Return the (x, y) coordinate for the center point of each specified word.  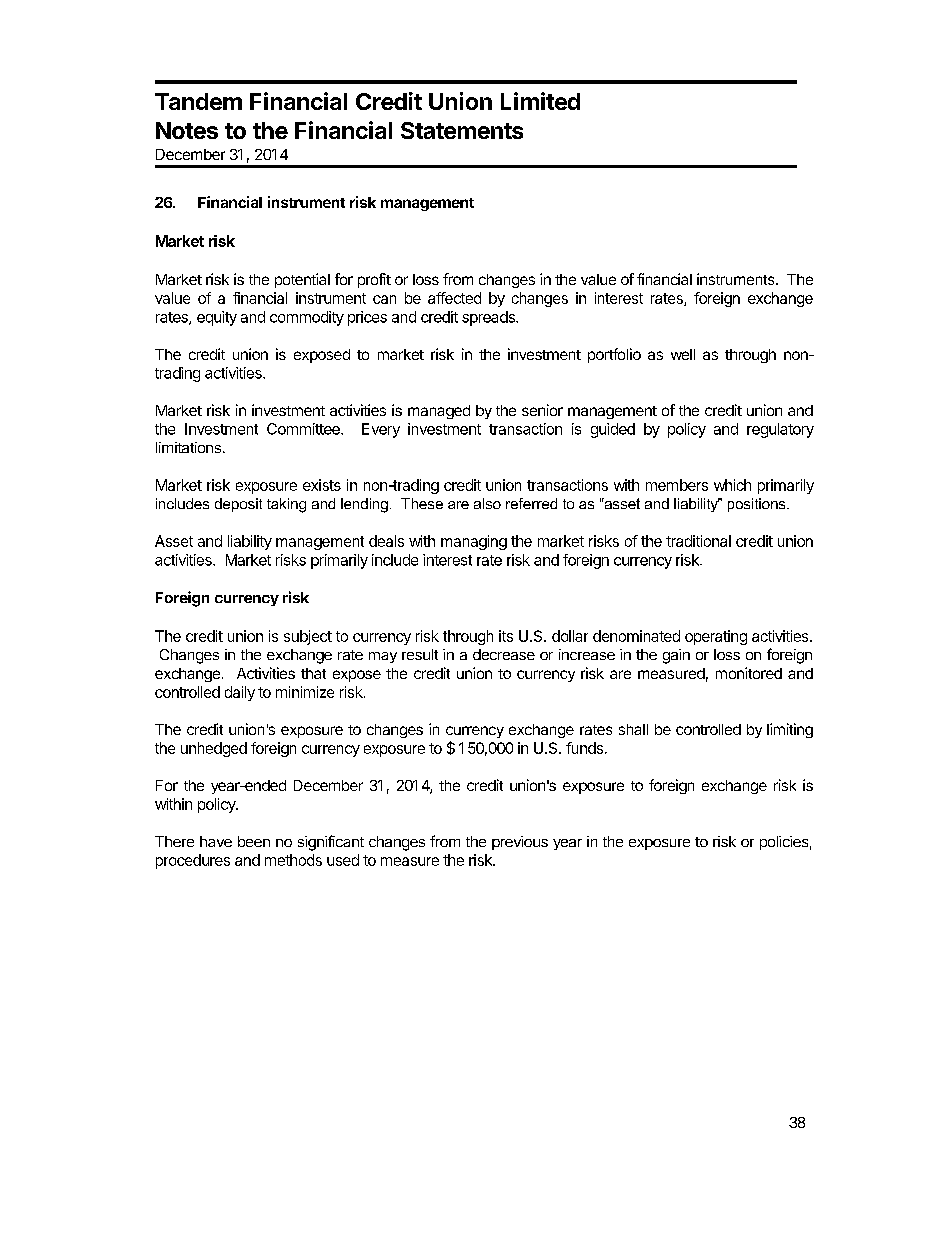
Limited (540, 101)
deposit (238, 505)
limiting (790, 730)
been (254, 841)
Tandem (198, 101)
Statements (462, 130)
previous (520, 843)
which (732, 485)
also (487, 503)
